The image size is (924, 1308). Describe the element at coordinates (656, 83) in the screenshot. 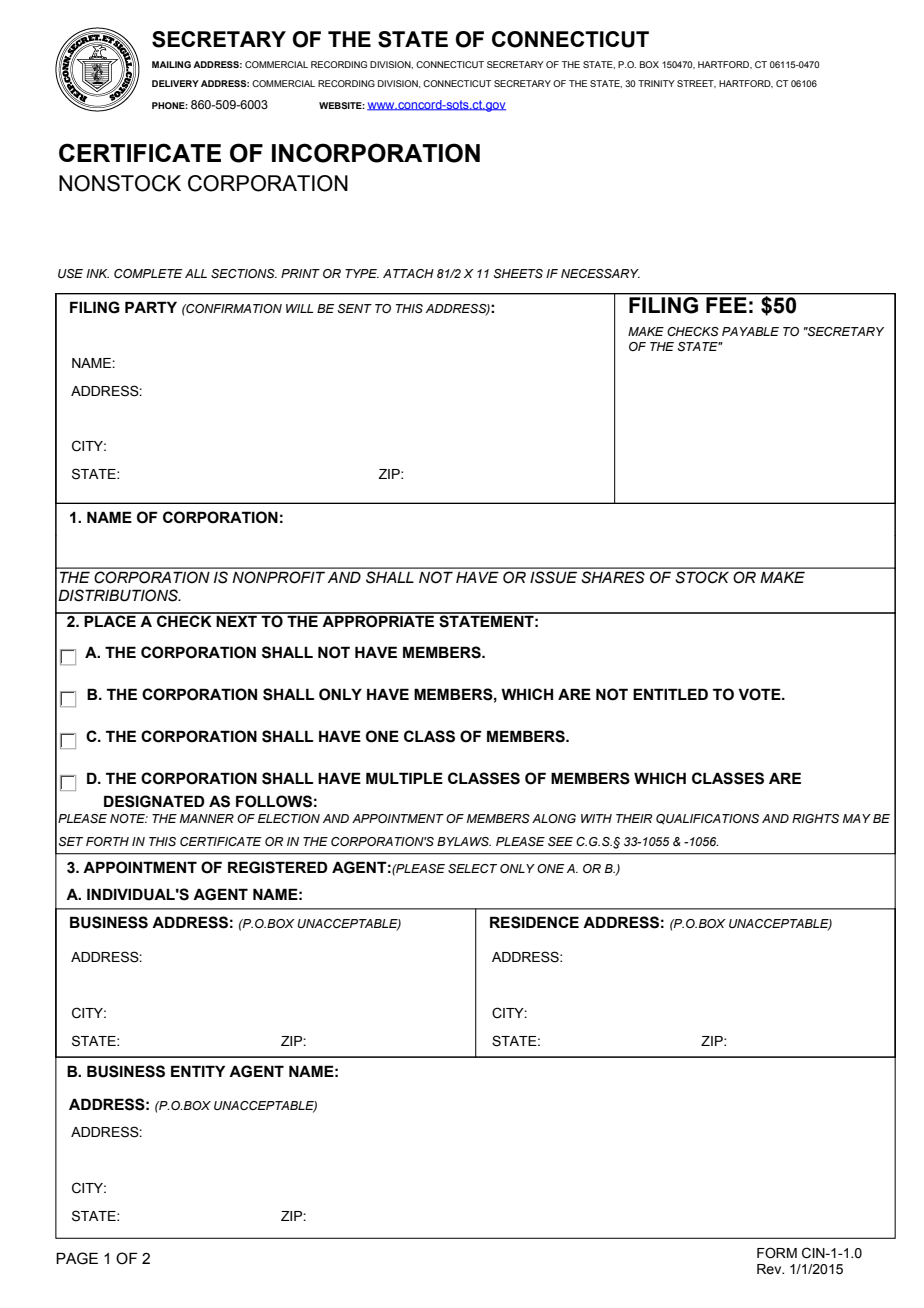

I see `TRINITY` at that location.
